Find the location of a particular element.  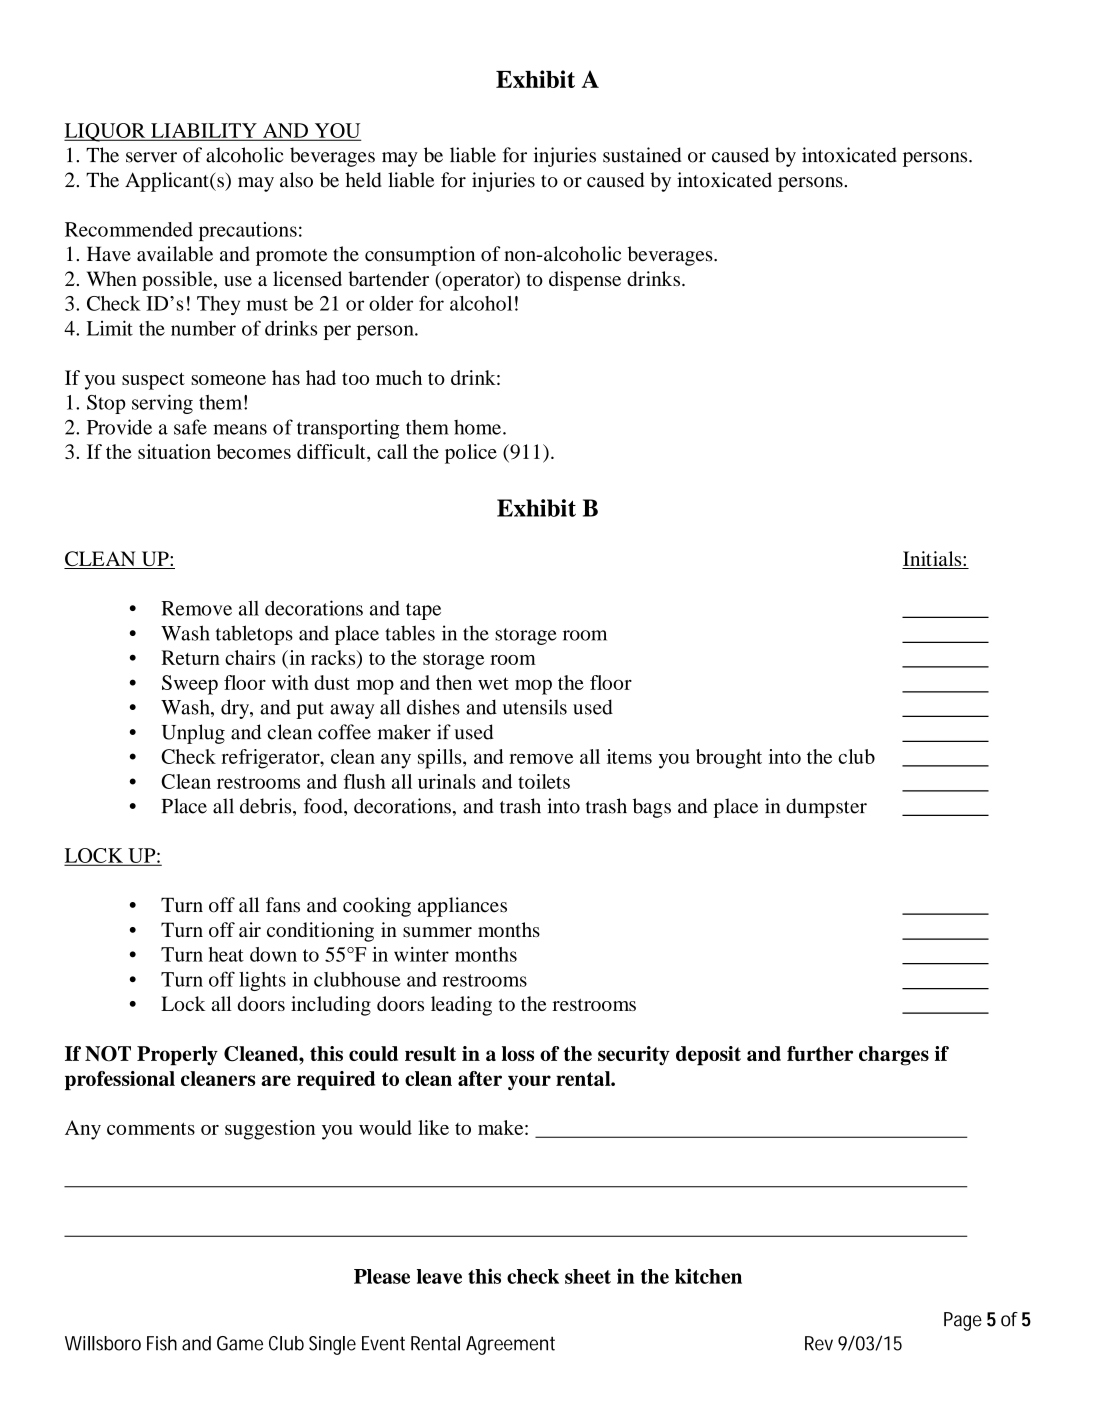

Rev is located at coordinates (819, 1343).
